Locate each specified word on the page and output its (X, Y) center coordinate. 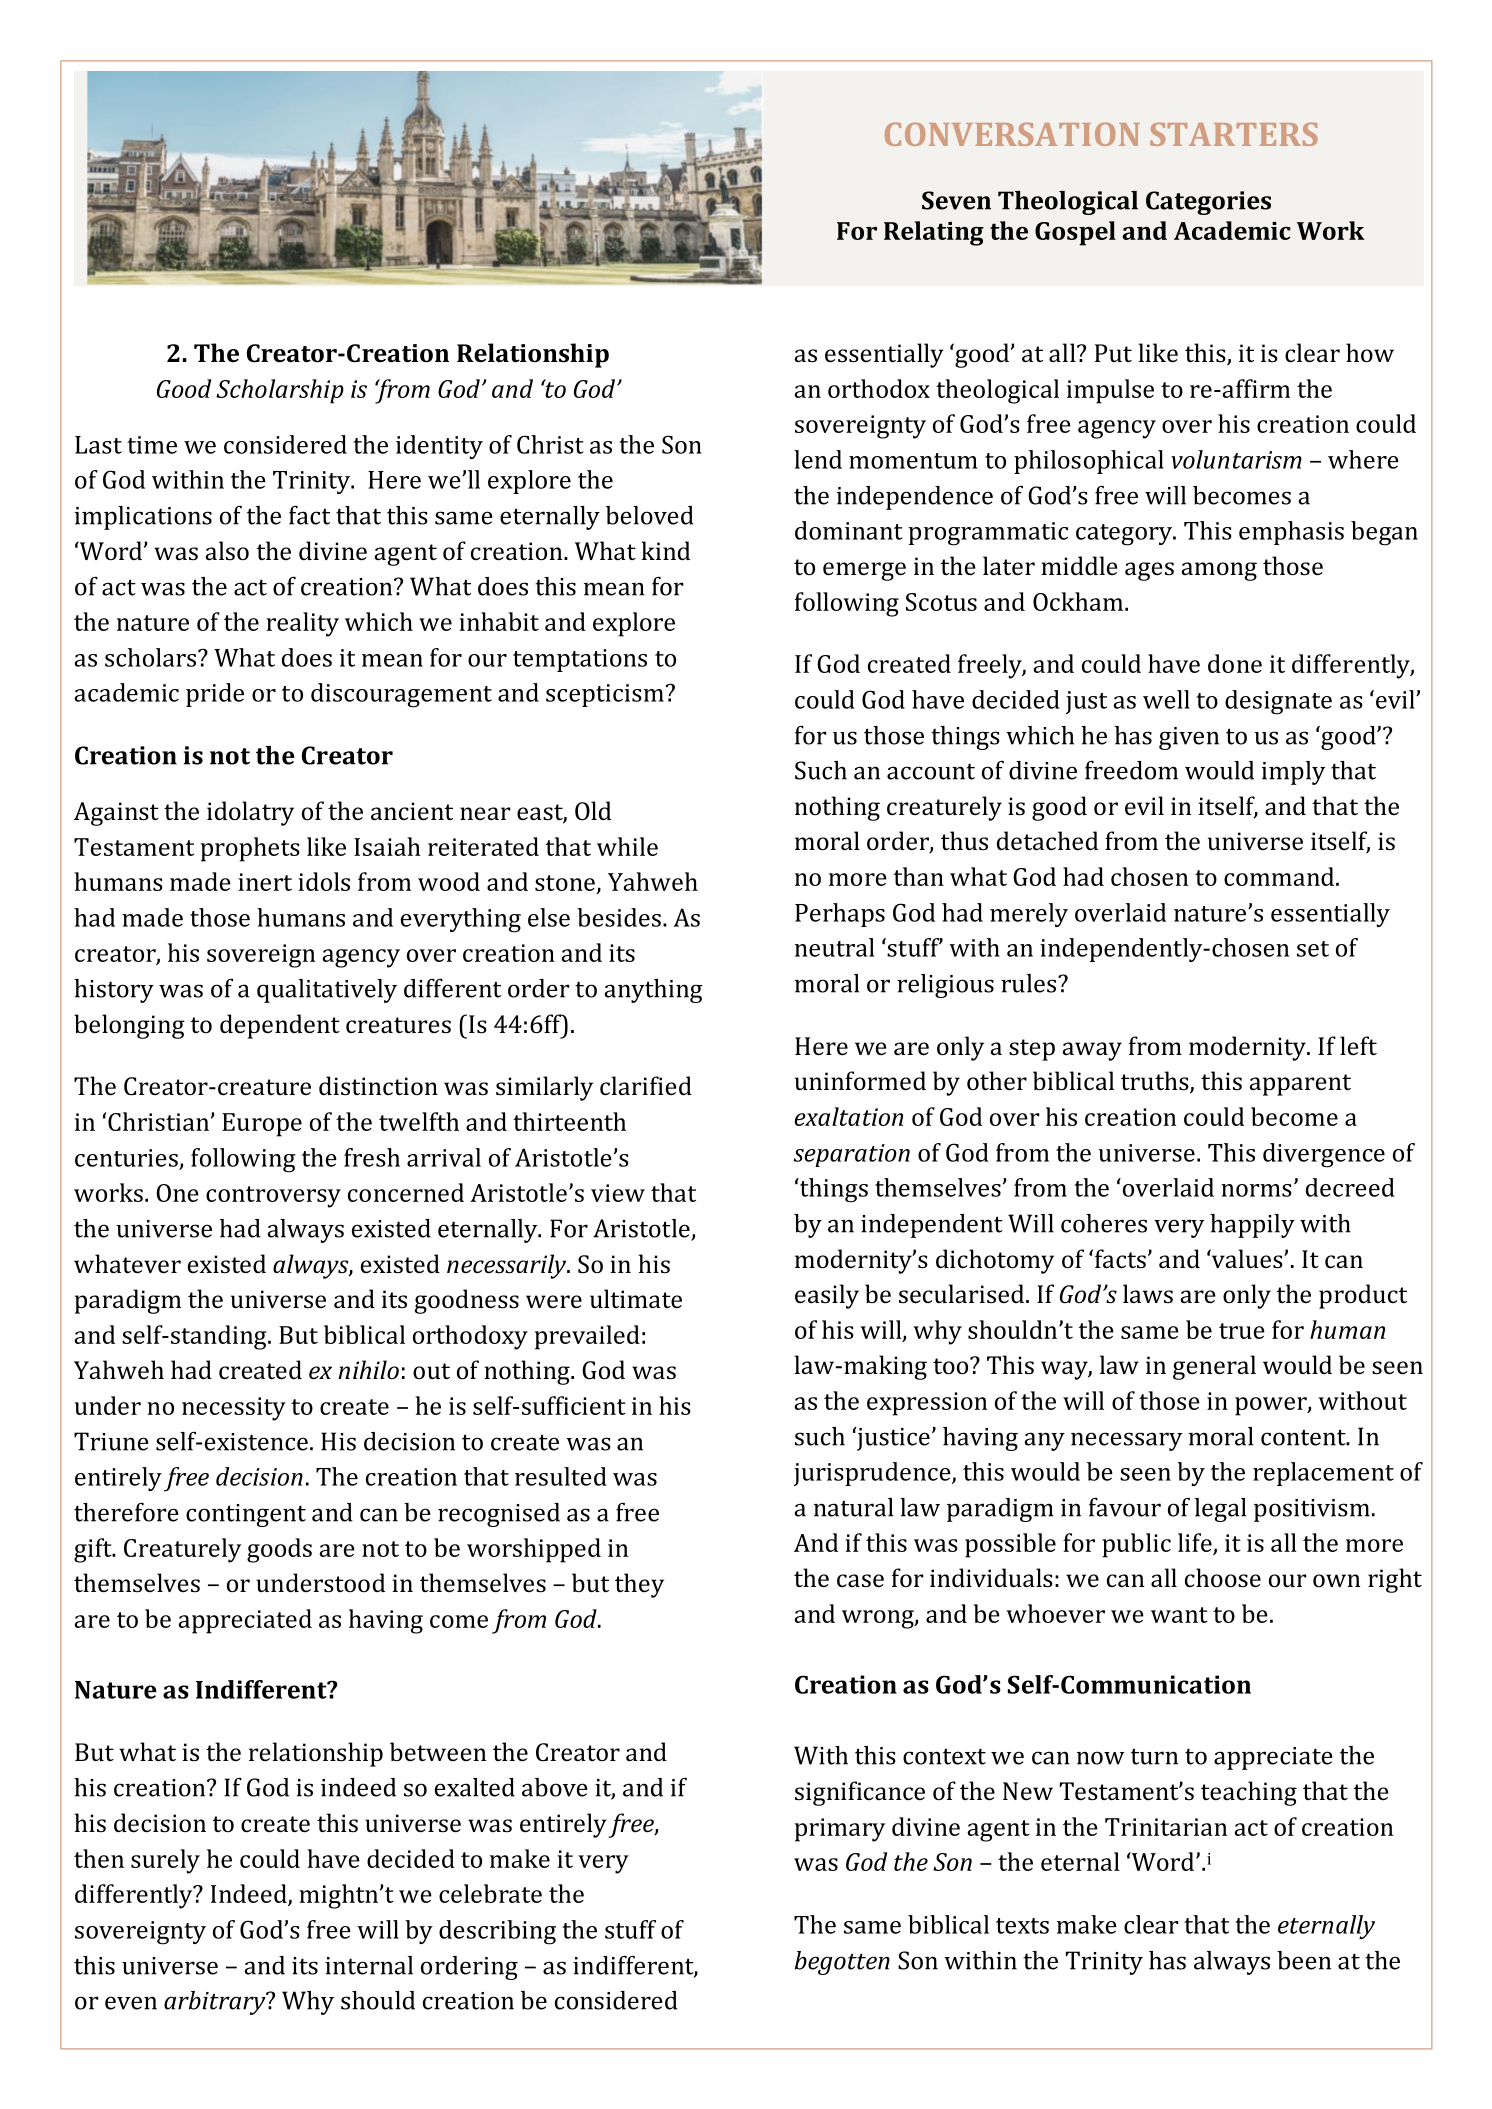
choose (1223, 1578)
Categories (1208, 203)
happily (1252, 1226)
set (1313, 949)
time (152, 445)
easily (827, 1296)
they (639, 1585)
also (227, 551)
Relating (934, 233)
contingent (246, 1515)
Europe (262, 1125)
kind (665, 550)
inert (265, 882)
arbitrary (216, 2003)
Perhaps (840, 915)
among (1219, 571)
